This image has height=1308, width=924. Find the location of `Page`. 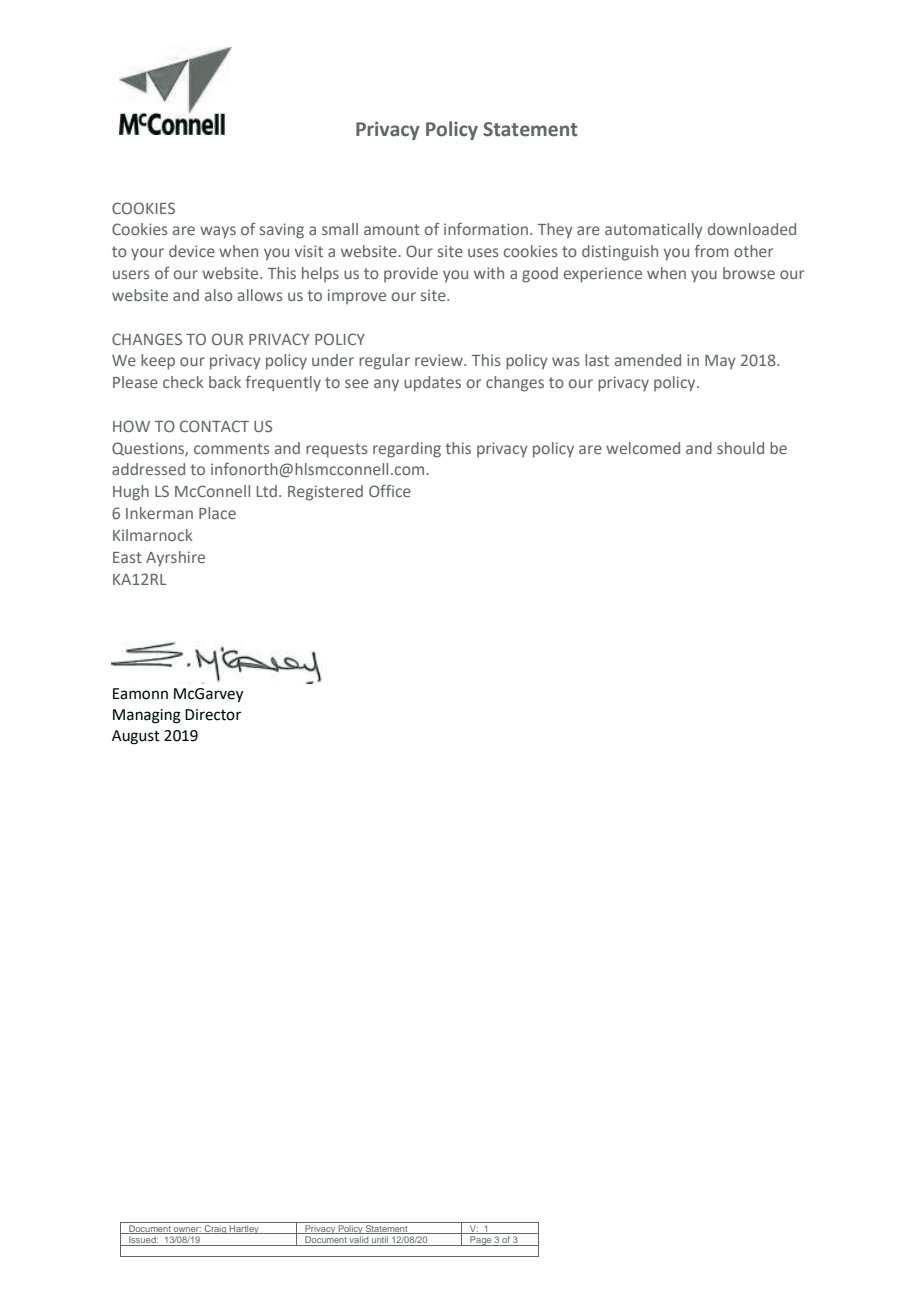

Page is located at coordinates (481, 1241).
